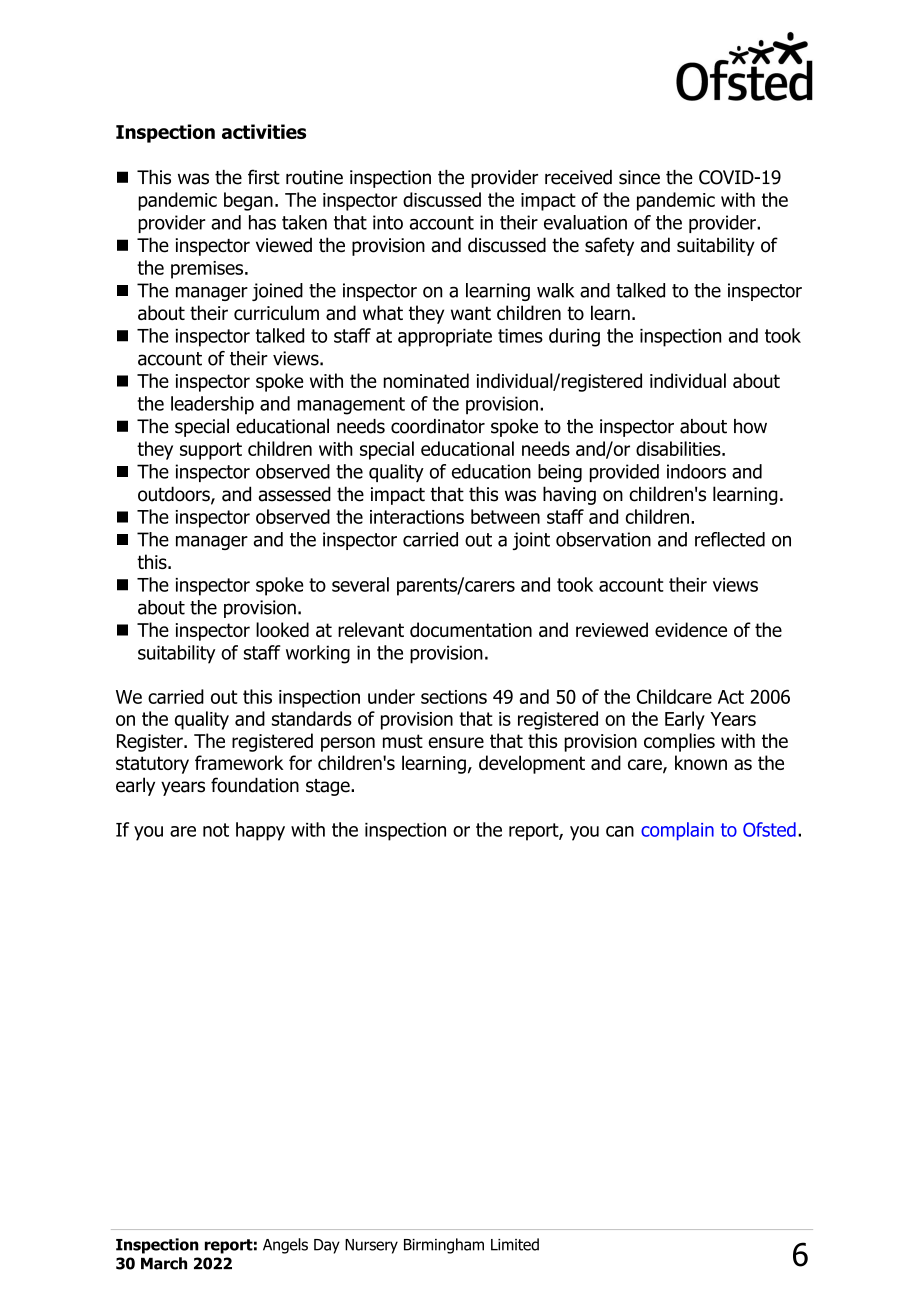 The width and height of the image is (924, 1310). Describe the element at coordinates (388, 222) in the image. I see `into` at that location.
